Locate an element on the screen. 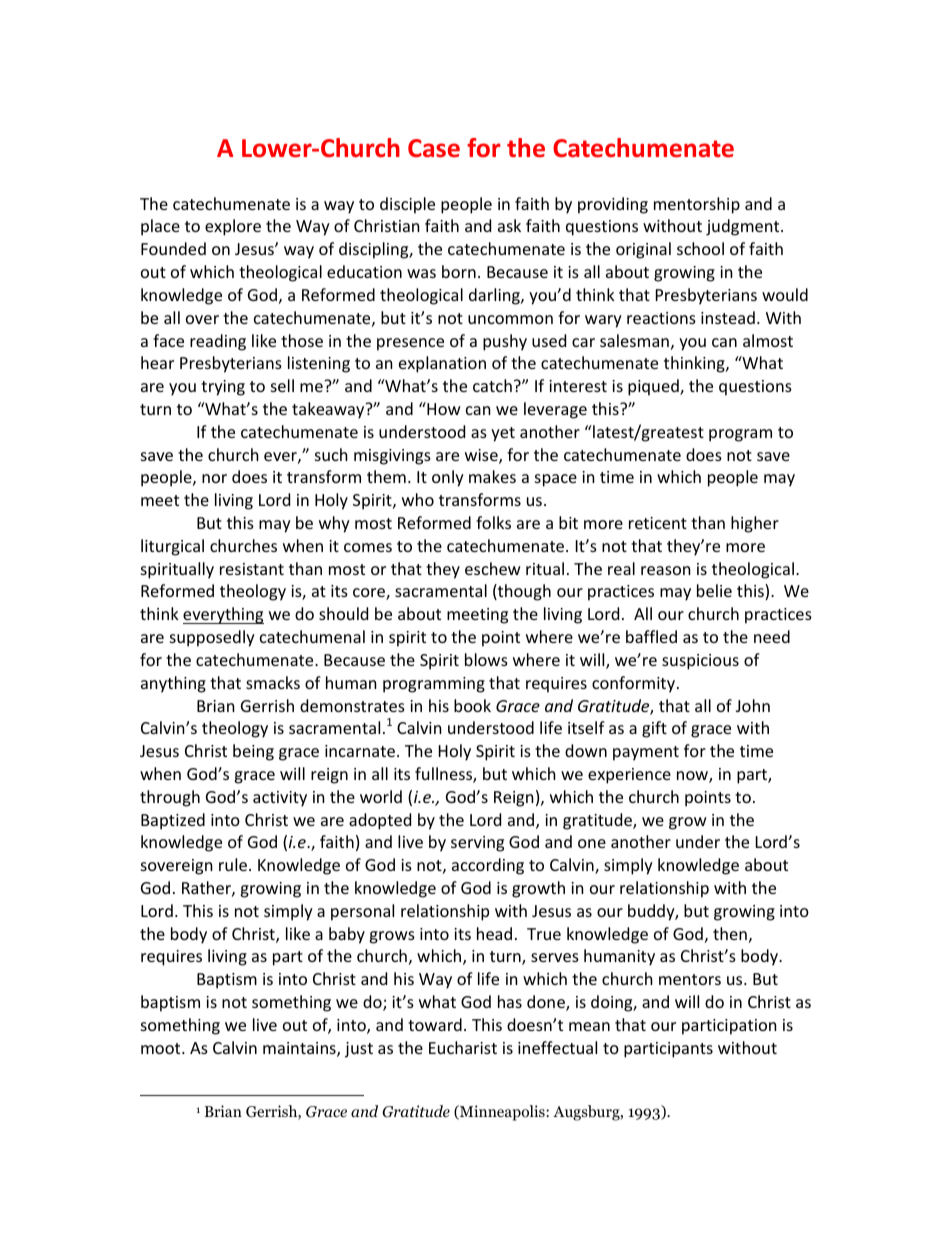 The width and height of the screenshot is (952, 1233). higher is located at coordinates (755, 524).
